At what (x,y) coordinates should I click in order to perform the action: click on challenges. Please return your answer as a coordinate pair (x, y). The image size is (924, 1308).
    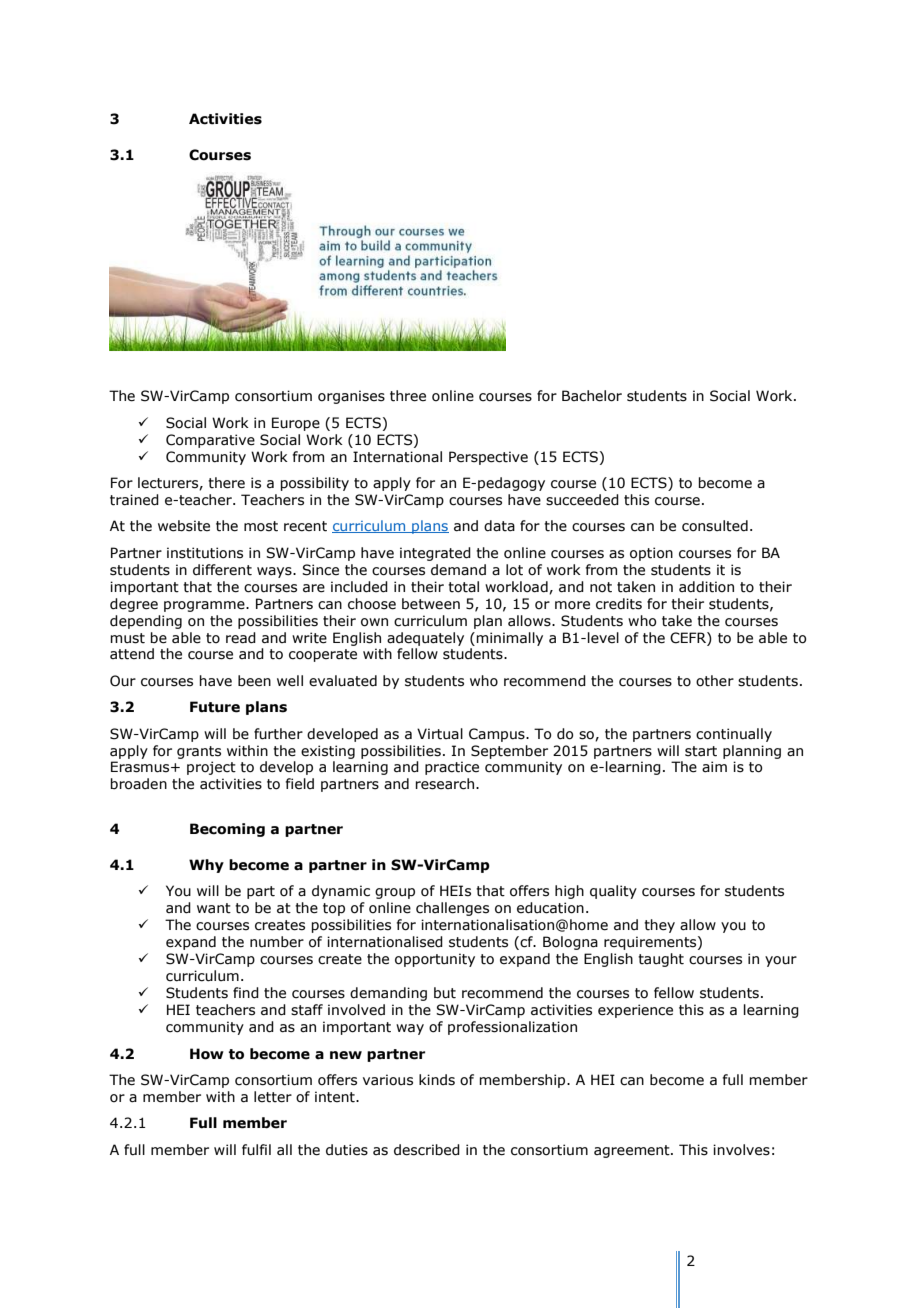
    Looking at the image, I should click on (452, 909).
